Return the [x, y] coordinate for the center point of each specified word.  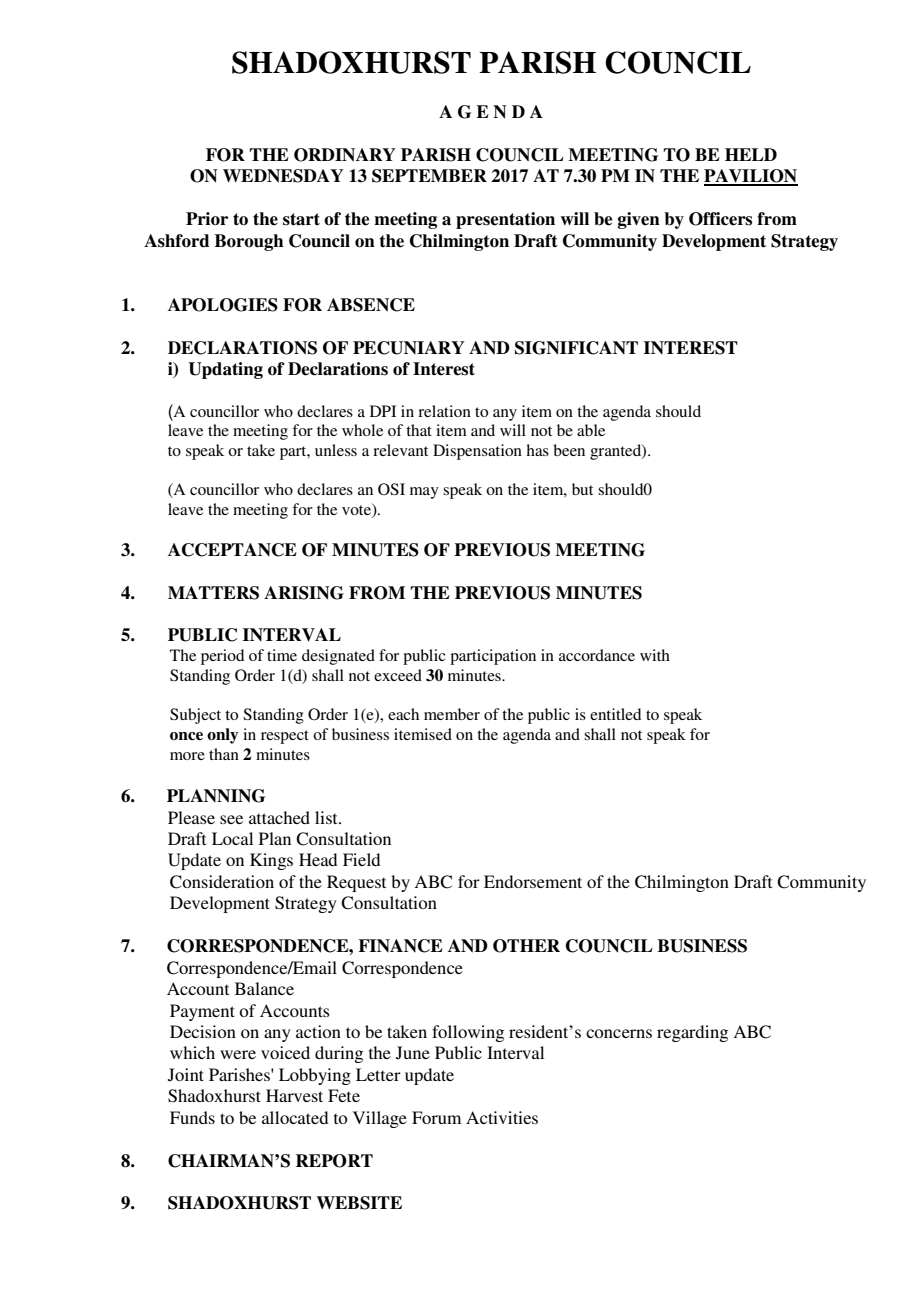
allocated [295, 1117]
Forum [436, 1117]
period [222, 657]
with [655, 655]
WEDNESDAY [283, 176]
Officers [720, 219]
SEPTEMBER [429, 176]
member [452, 714]
